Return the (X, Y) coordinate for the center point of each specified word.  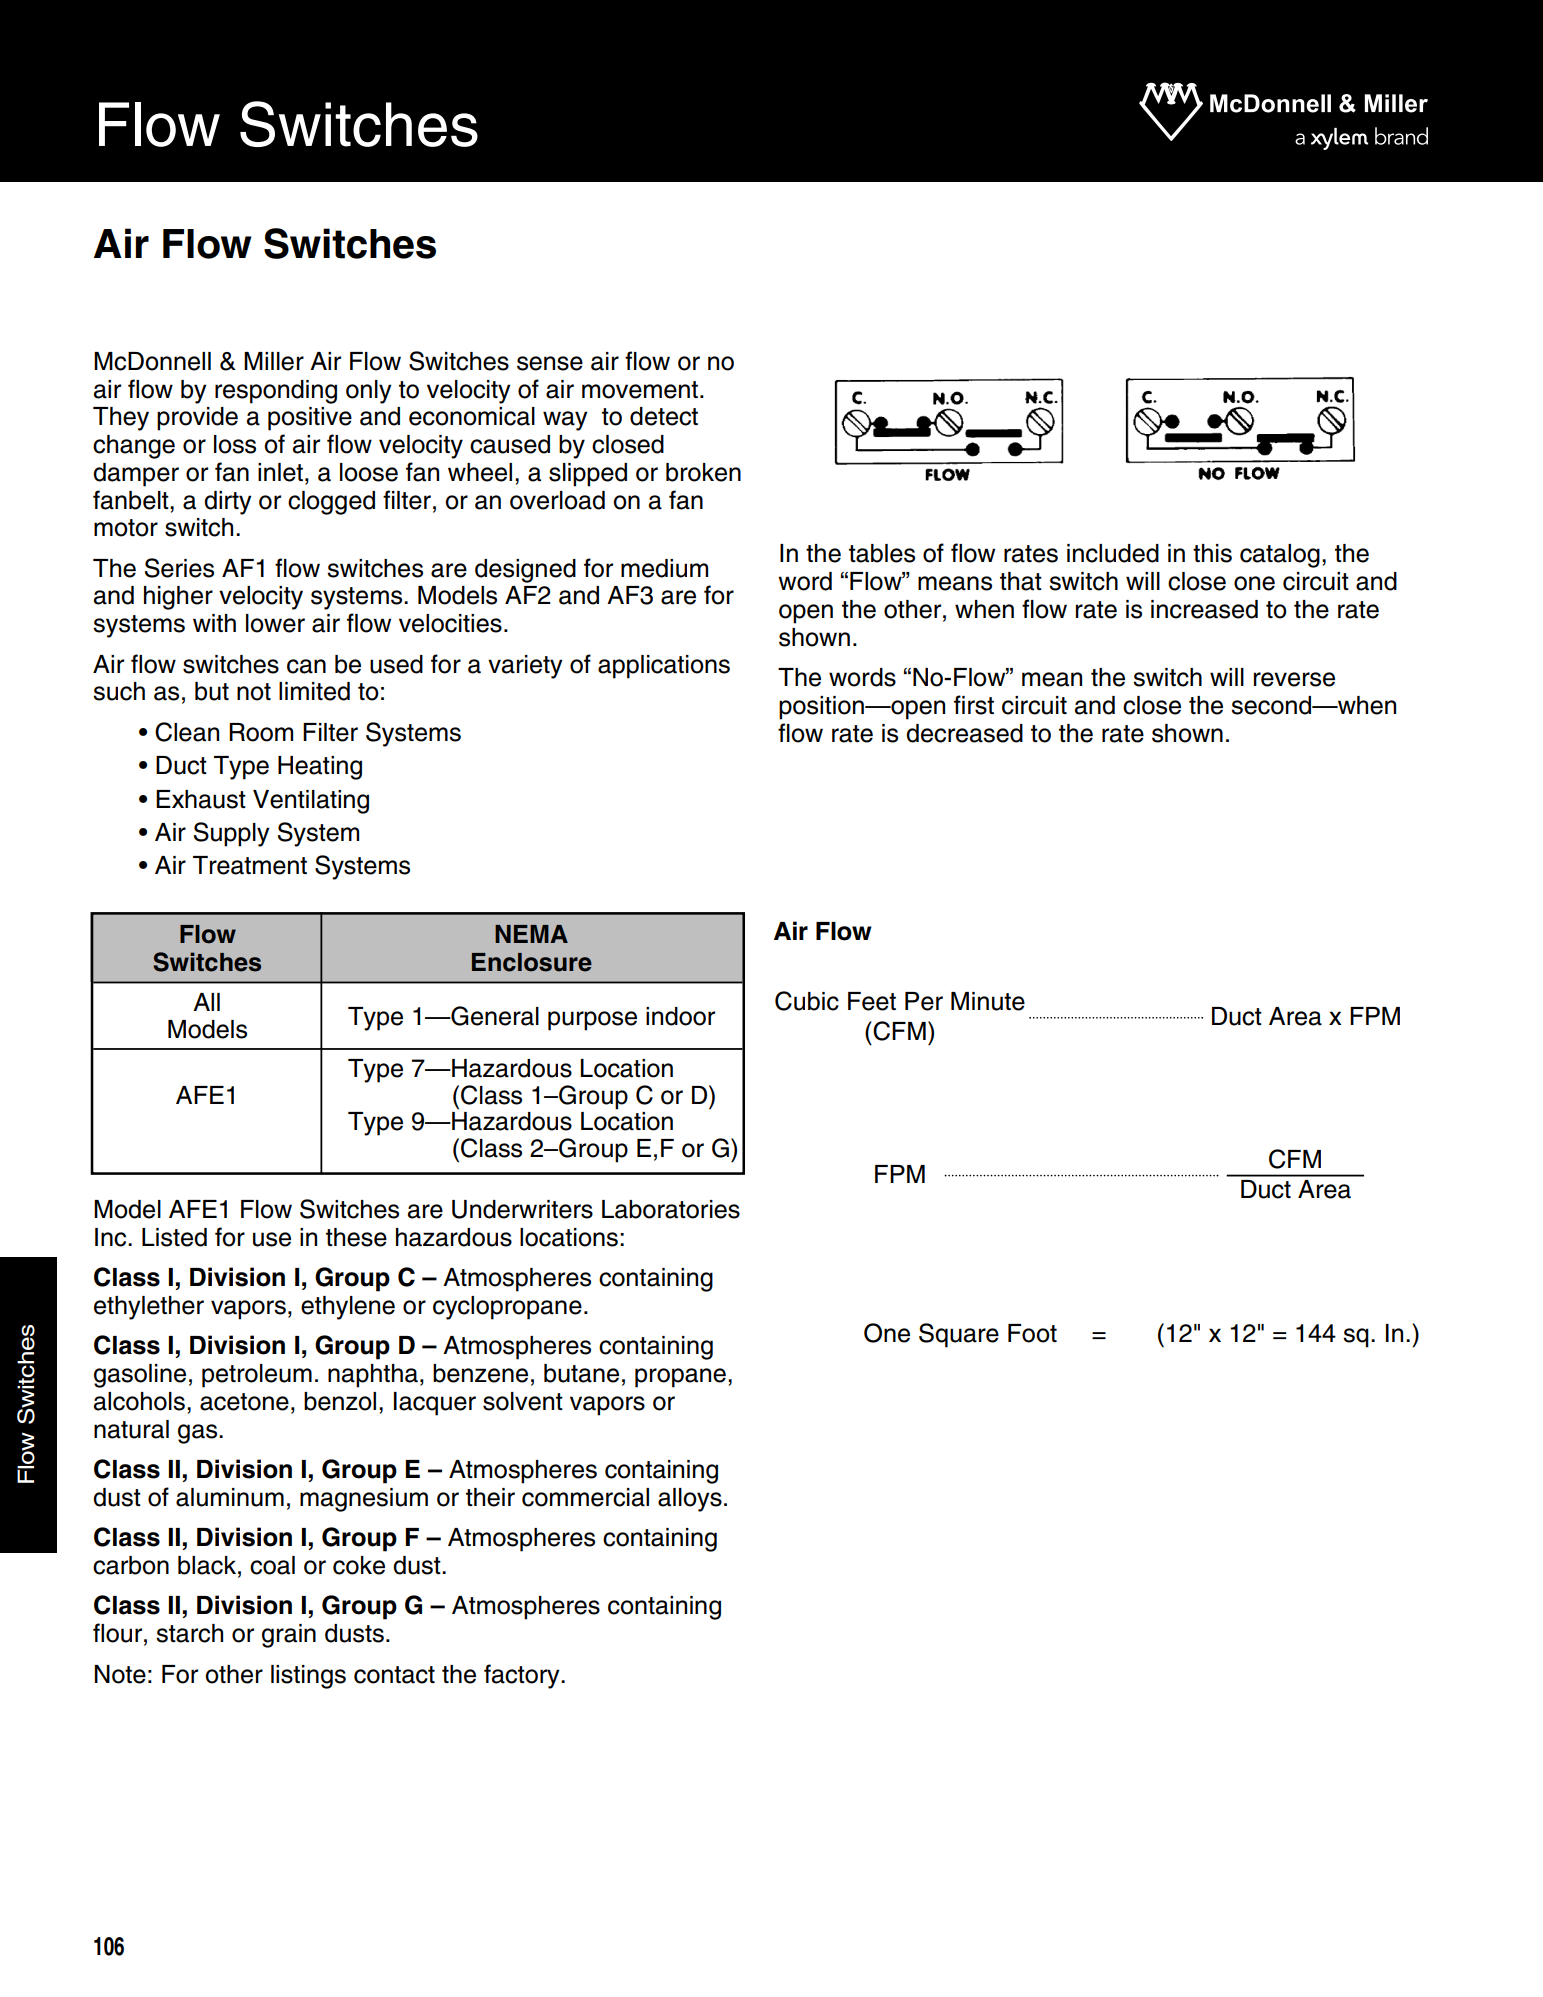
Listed (174, 1237)
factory (523, 1676)
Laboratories (671, 1209)
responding (276, 392)
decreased (964, 733)
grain (289, 1636)
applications (664, 667)
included (1113, 553)
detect (664, 416)
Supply (232, 834)
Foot (1032, 1333)
